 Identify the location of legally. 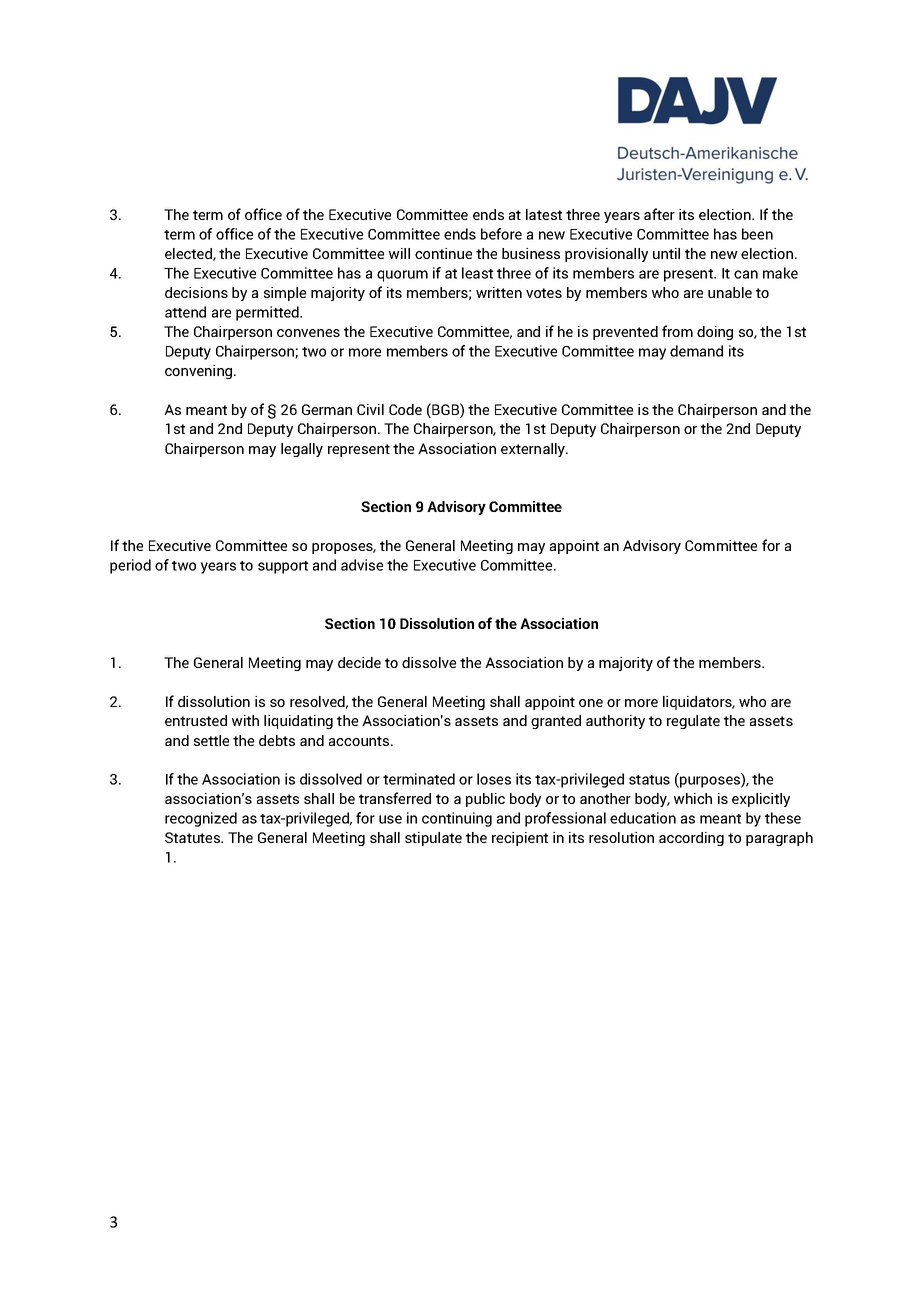
(302, 450).
